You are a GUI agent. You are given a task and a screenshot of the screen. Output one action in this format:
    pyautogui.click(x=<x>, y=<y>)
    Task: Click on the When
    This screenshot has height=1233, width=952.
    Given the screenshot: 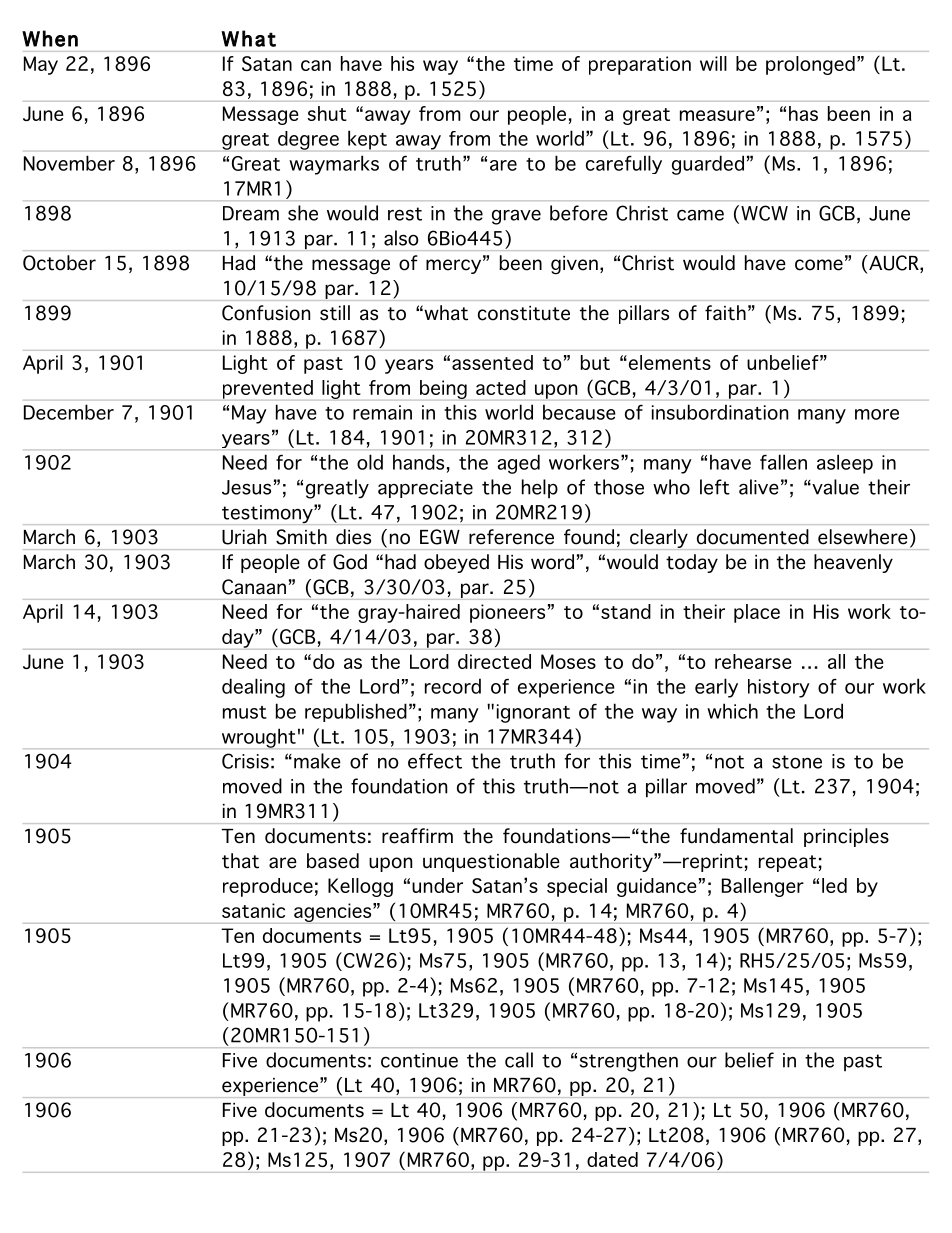 What is the action you would take?
    pyautogui.click(x=50, y=38)
